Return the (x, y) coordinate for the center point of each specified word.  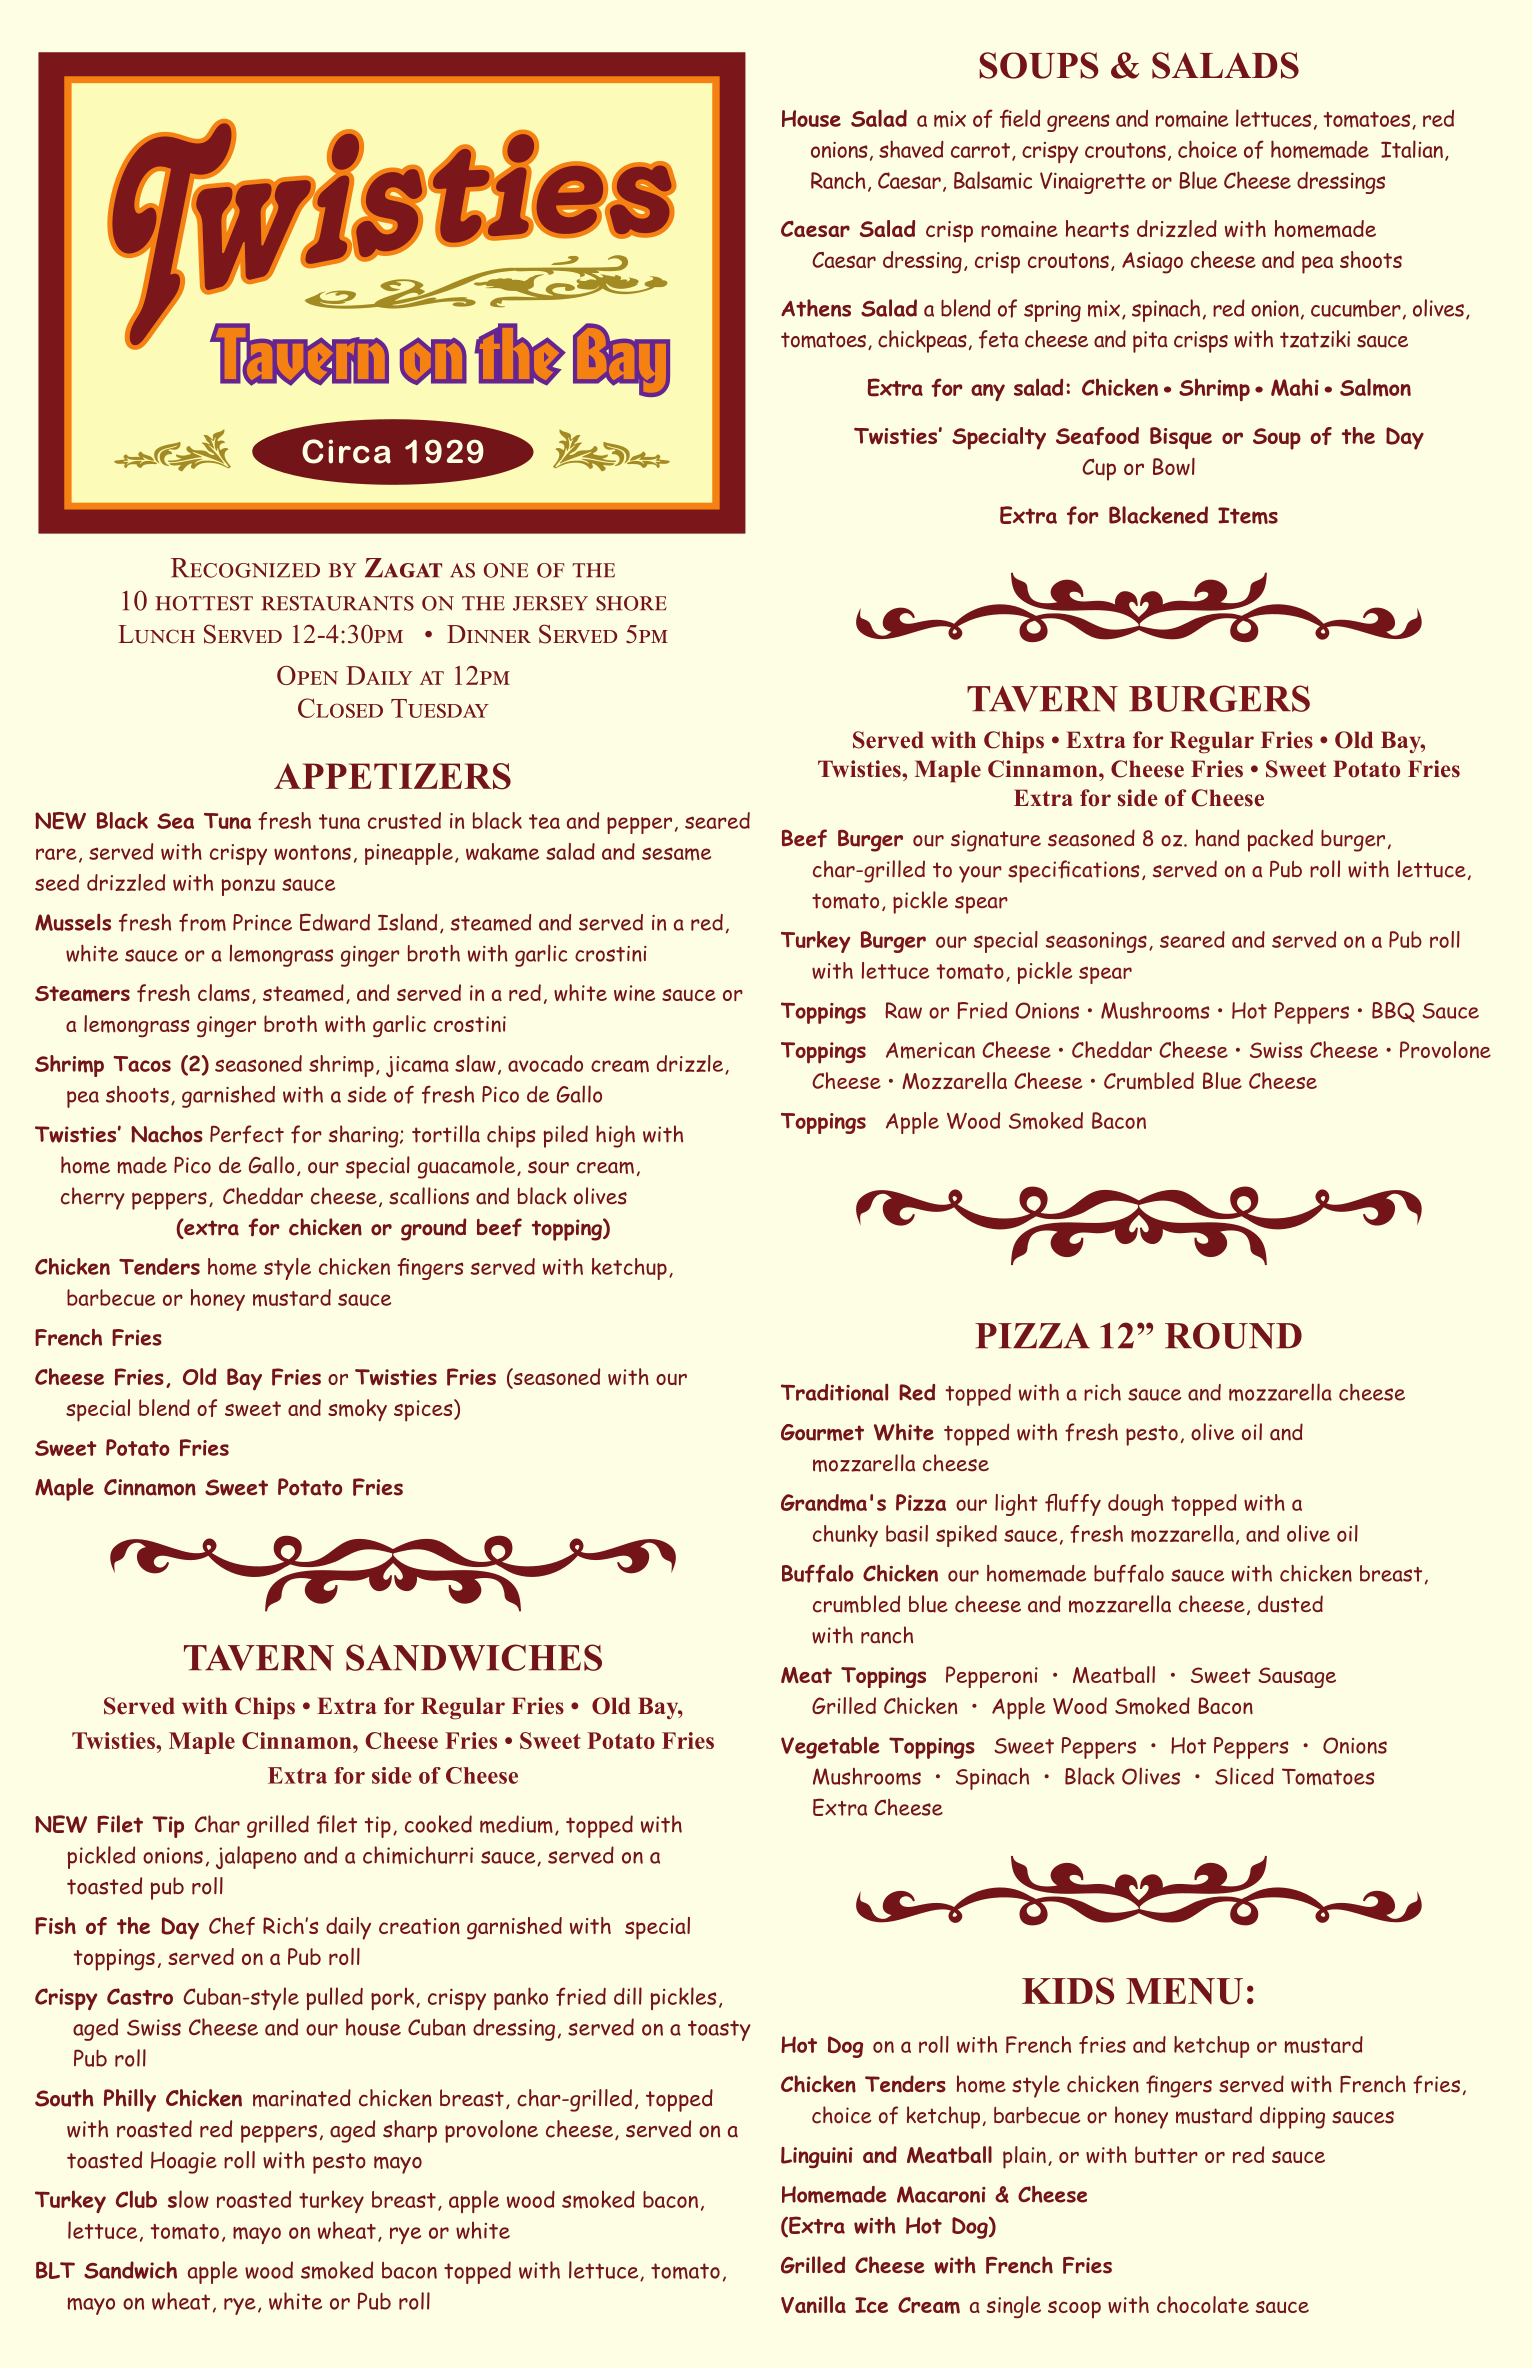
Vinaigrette (1093, 183)
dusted (1290, 1604)
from (202, 922)
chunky (845, 1536)
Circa (346, 451)
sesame (676, 854)
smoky (357, 1410)
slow (188, 2199)
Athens (816, 308)
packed (1280, 840)
